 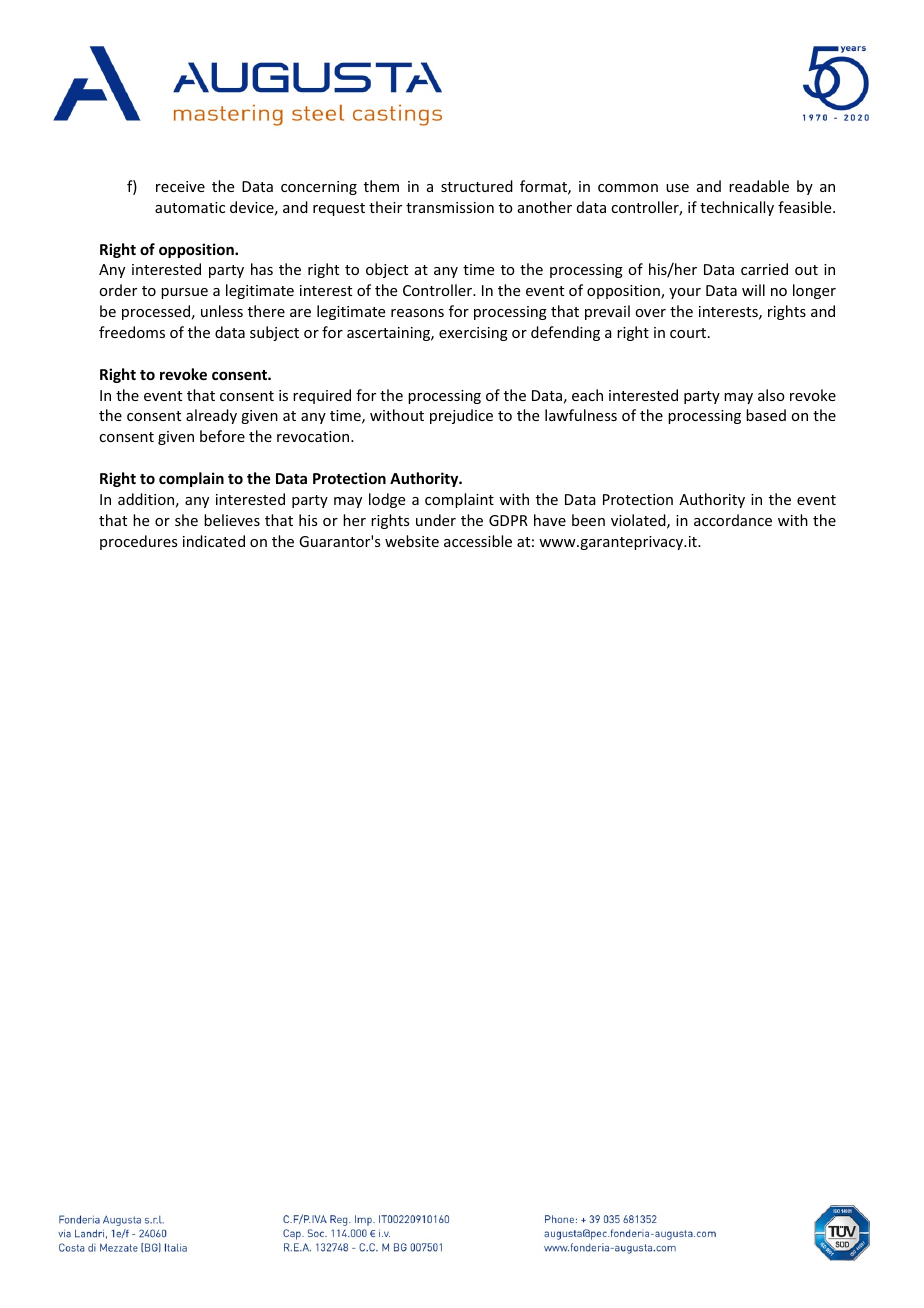 What do you see at coordinates (766, 415) in the screenshot?
I see `based` at bounding box center [766, 415].
